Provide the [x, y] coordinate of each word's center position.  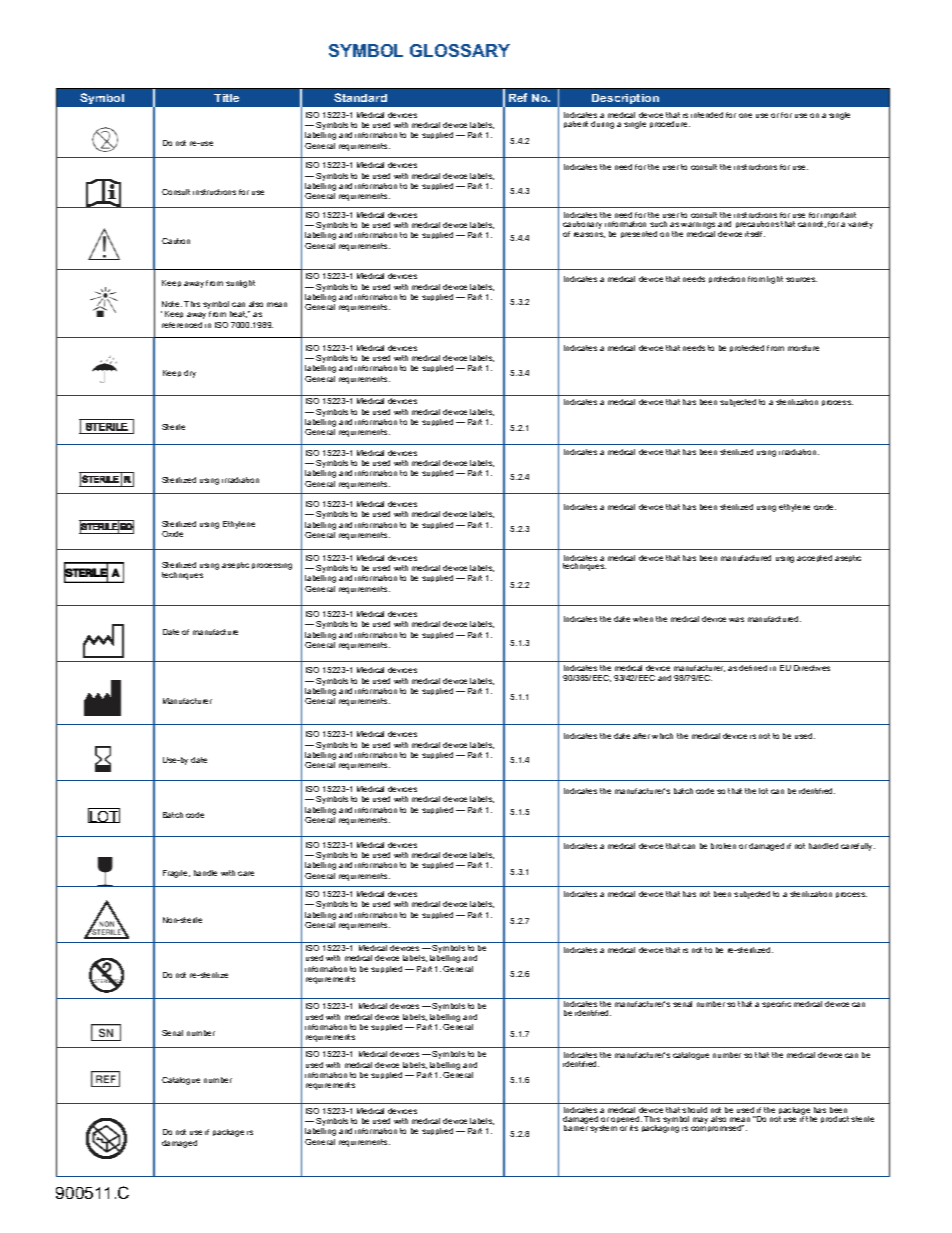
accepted [814, 558]
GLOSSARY [460, 50]
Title [226, 98]
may [701, 1122]
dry [190, 374]
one [745, 115]
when [643, 619]
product [835, 1119]
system [603, 1129]
